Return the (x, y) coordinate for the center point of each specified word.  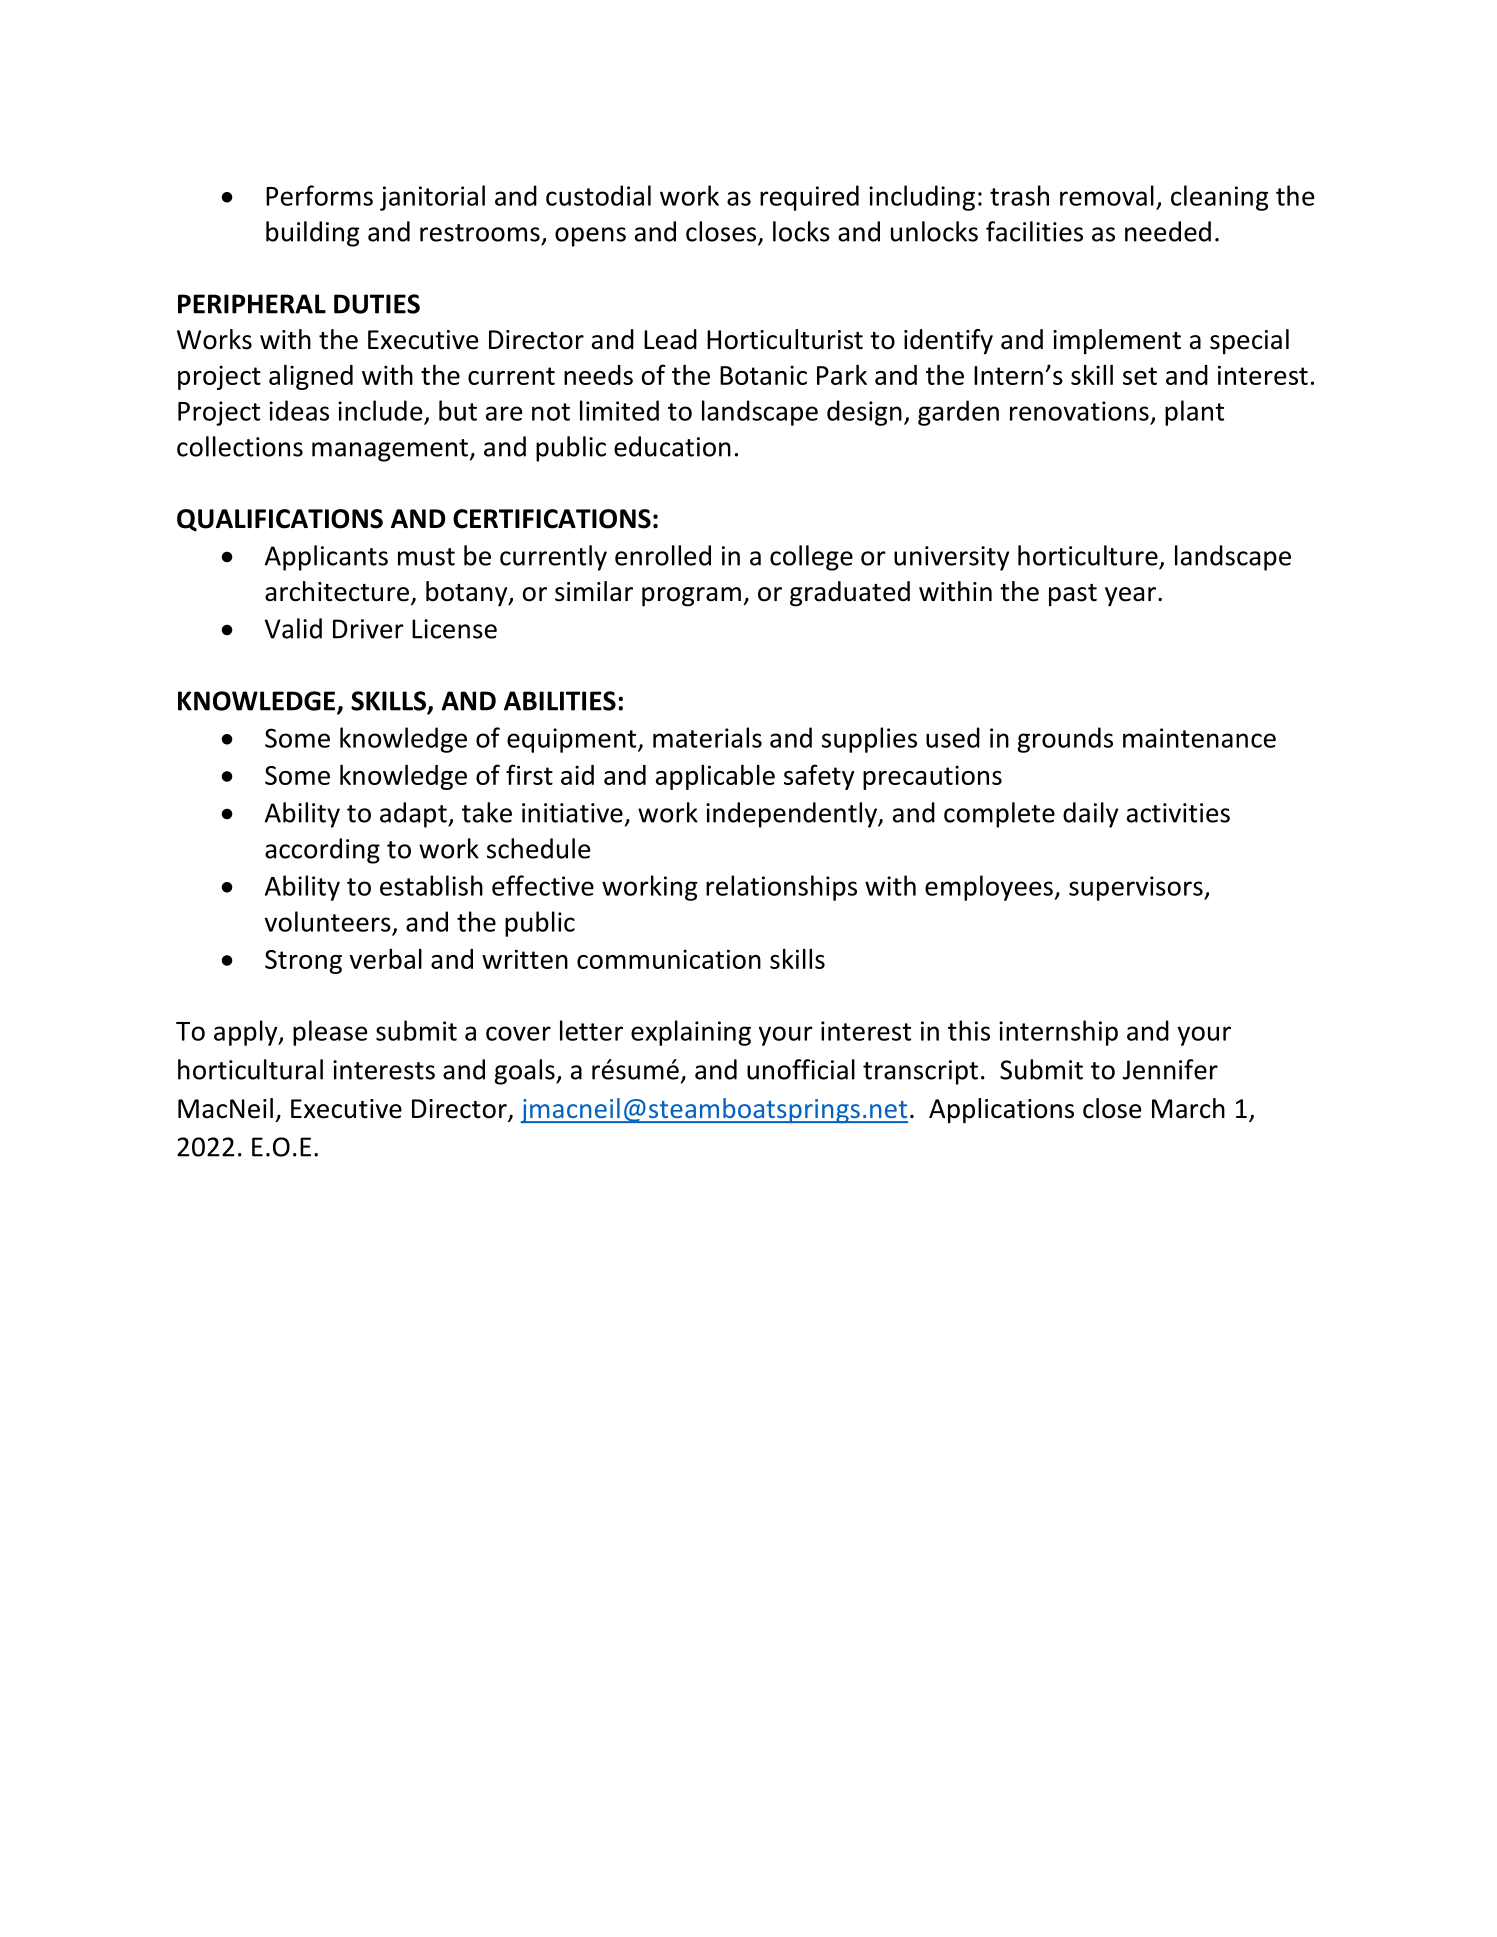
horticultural (250, 1069)
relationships (781, 888)
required (809, 198)
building (312, 234)
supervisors (1137, 888)
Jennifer (1170, 1069)
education (672, 446)
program (691, 597)
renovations (1079, 411)
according (322, 851)
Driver (368, 629)
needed (1168, 231)
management (390, 450)
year (1130, 597)
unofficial (801, 1069)
